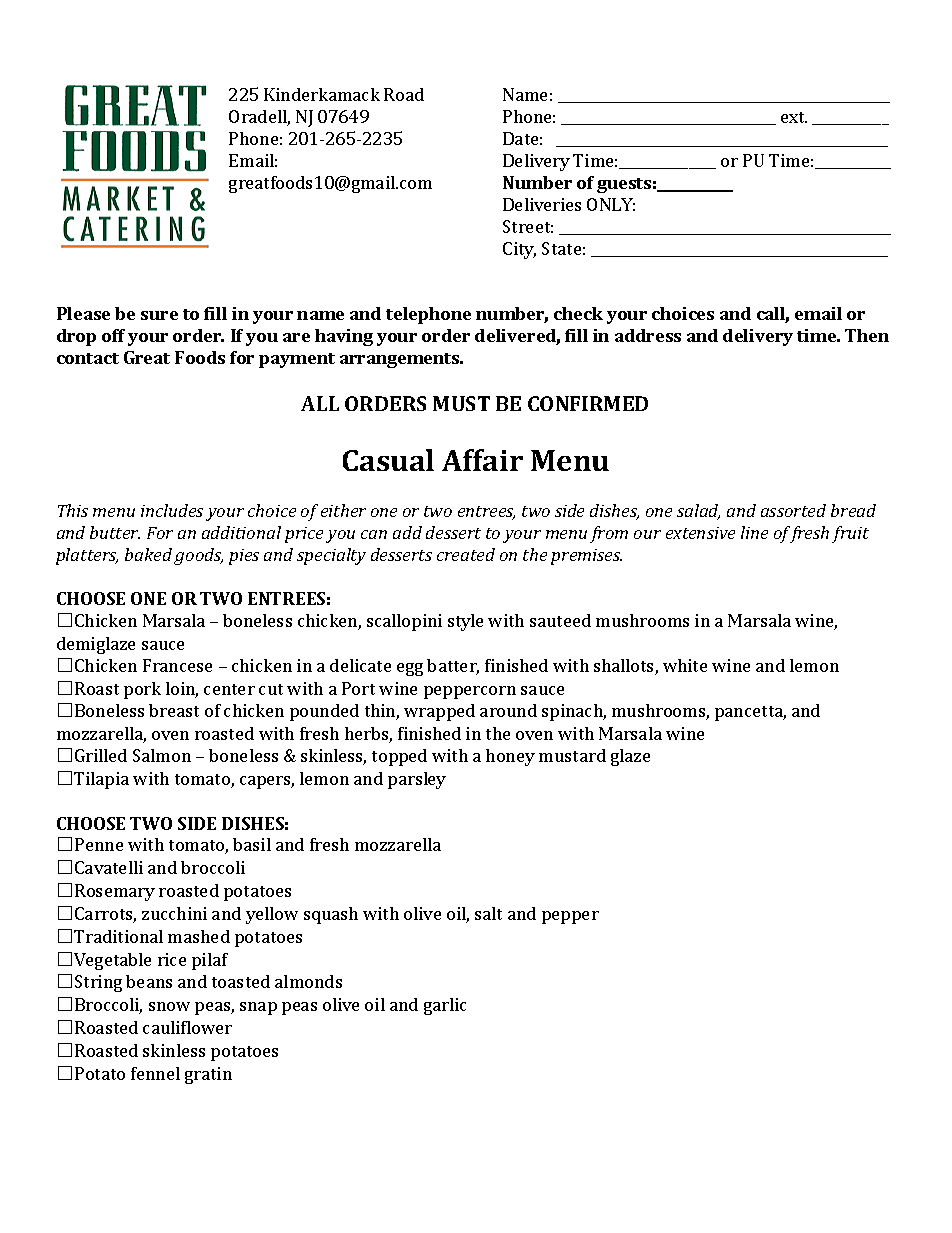 This screenshot has width=952, height=1233. What do you see at coordinates (542, 204) in the screenshot?
I see `Deliveries` at bounding box center [542, 204].
